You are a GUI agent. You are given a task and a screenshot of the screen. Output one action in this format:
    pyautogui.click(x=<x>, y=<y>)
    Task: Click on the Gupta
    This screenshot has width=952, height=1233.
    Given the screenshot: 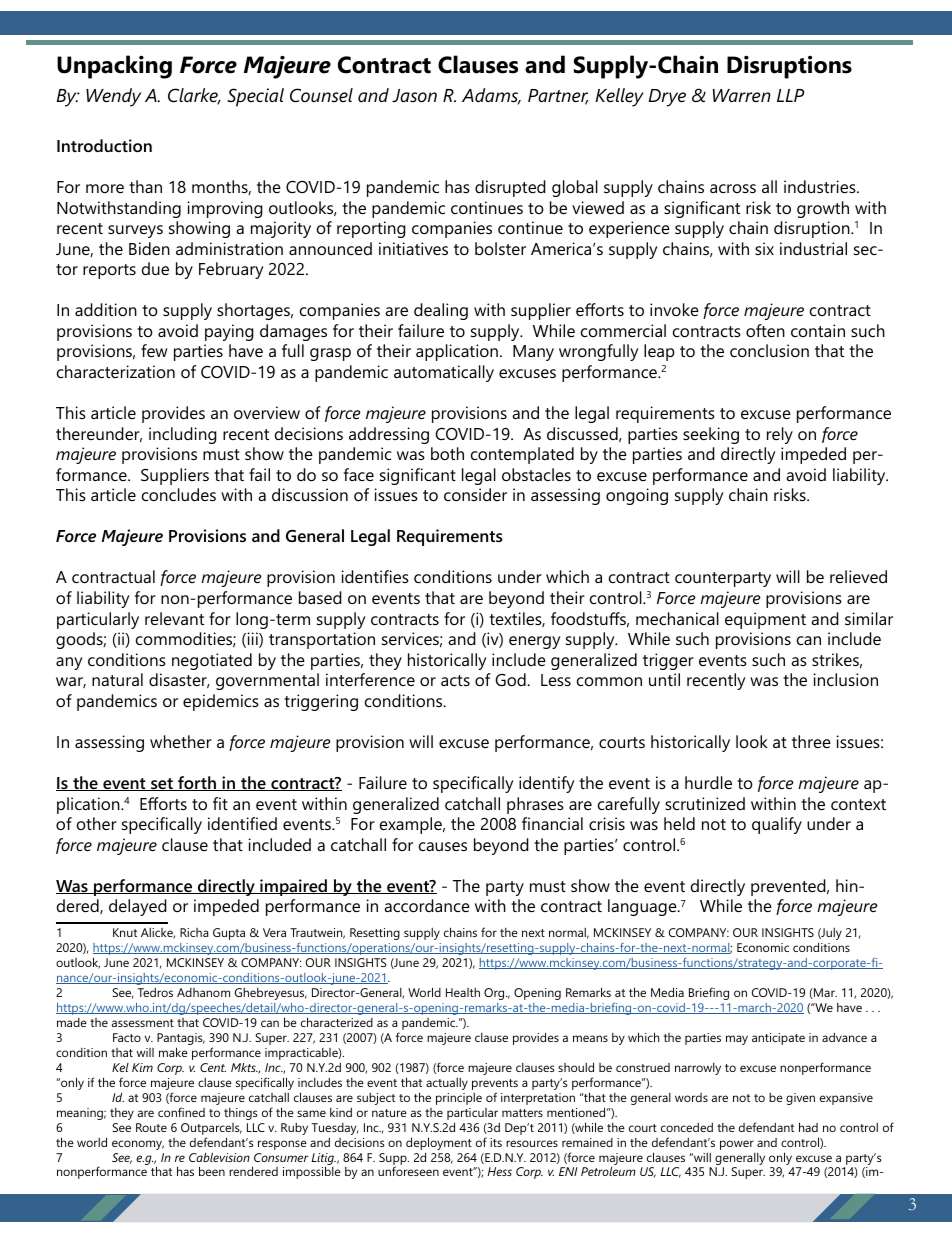 What is the action you would take?
    pyautogui.click(x=229, y=934)
